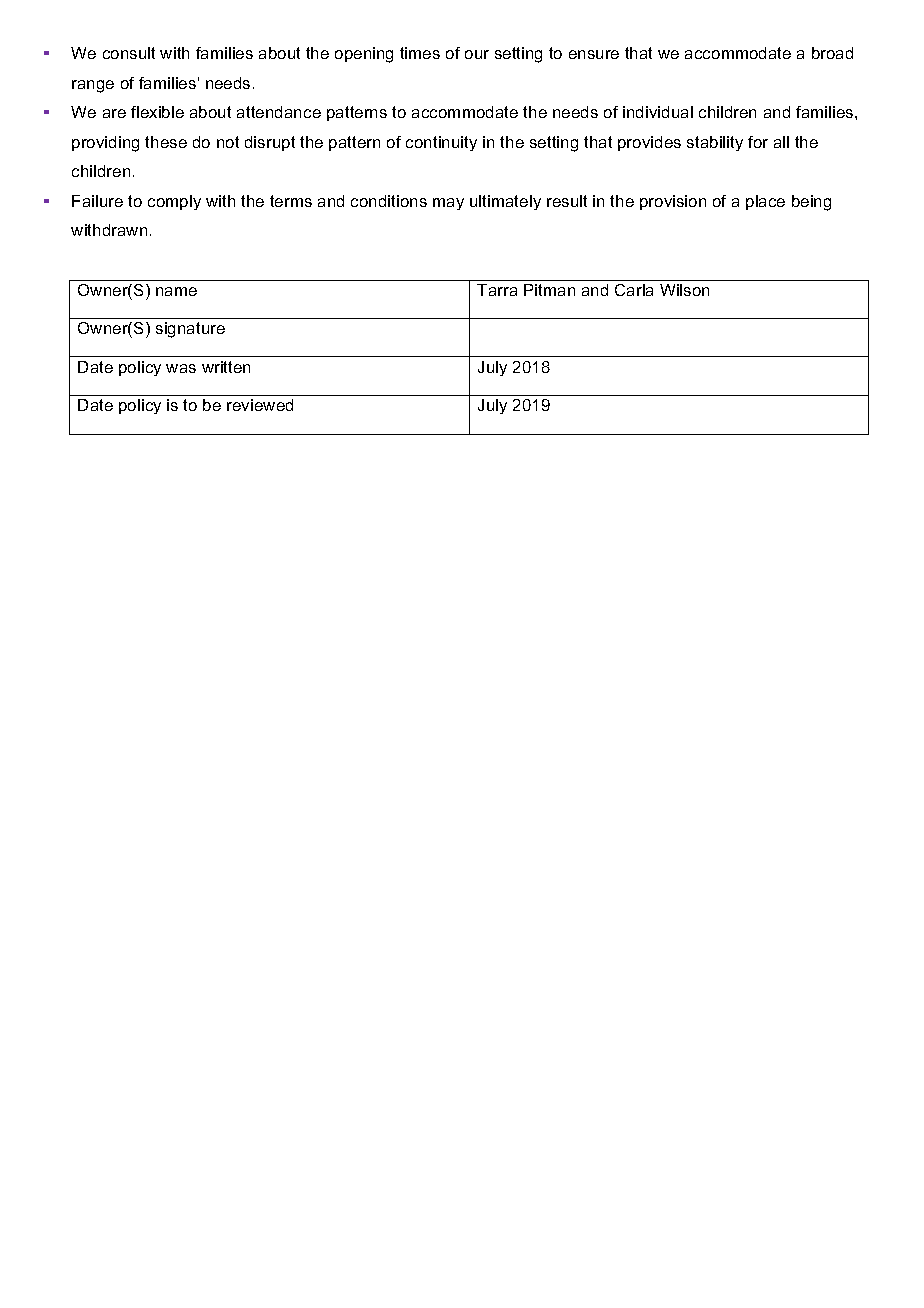 This page has height=1308, width=924. What do you see at coordinates (758, 142) in the page?
I see `for` at bounding box center [758, 142].
